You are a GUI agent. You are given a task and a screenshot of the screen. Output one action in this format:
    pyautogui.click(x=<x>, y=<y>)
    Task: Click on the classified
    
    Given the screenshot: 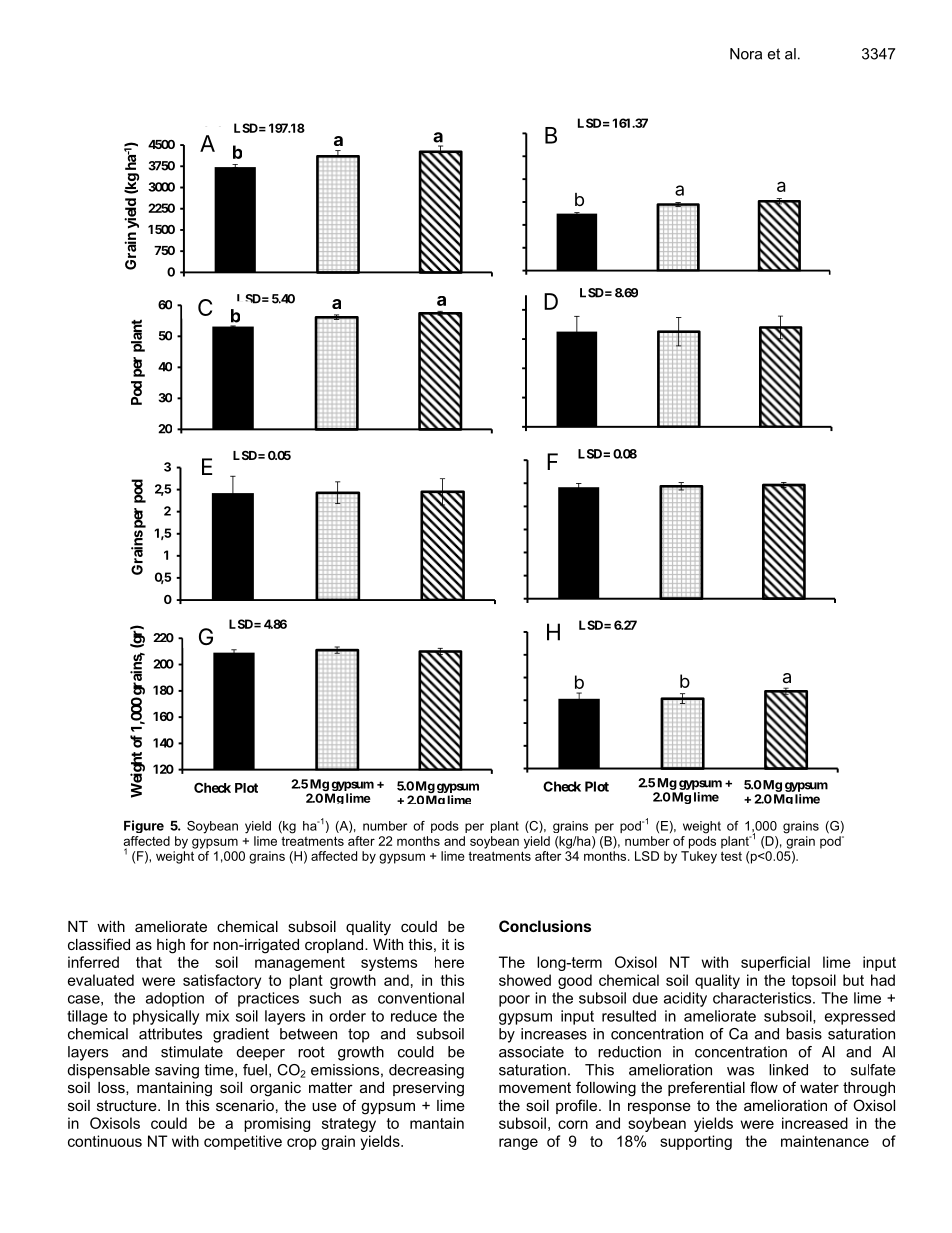 What is the action you would take?
    pyautogui.click(x=99, y=944)
